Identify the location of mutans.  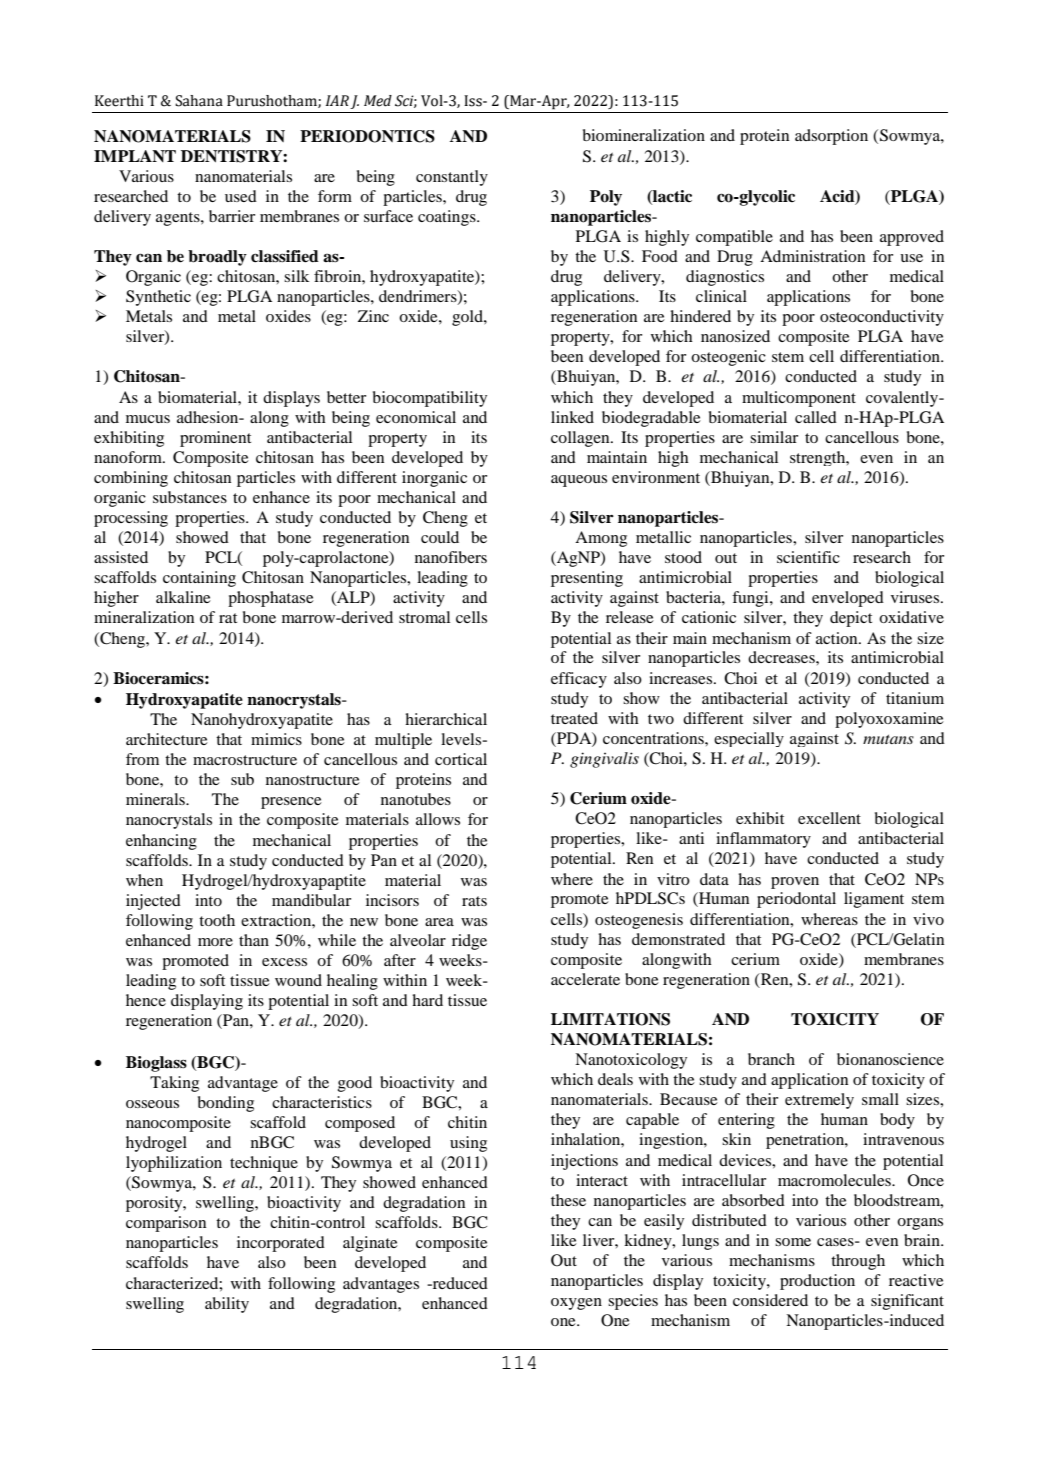
(888, 739).
